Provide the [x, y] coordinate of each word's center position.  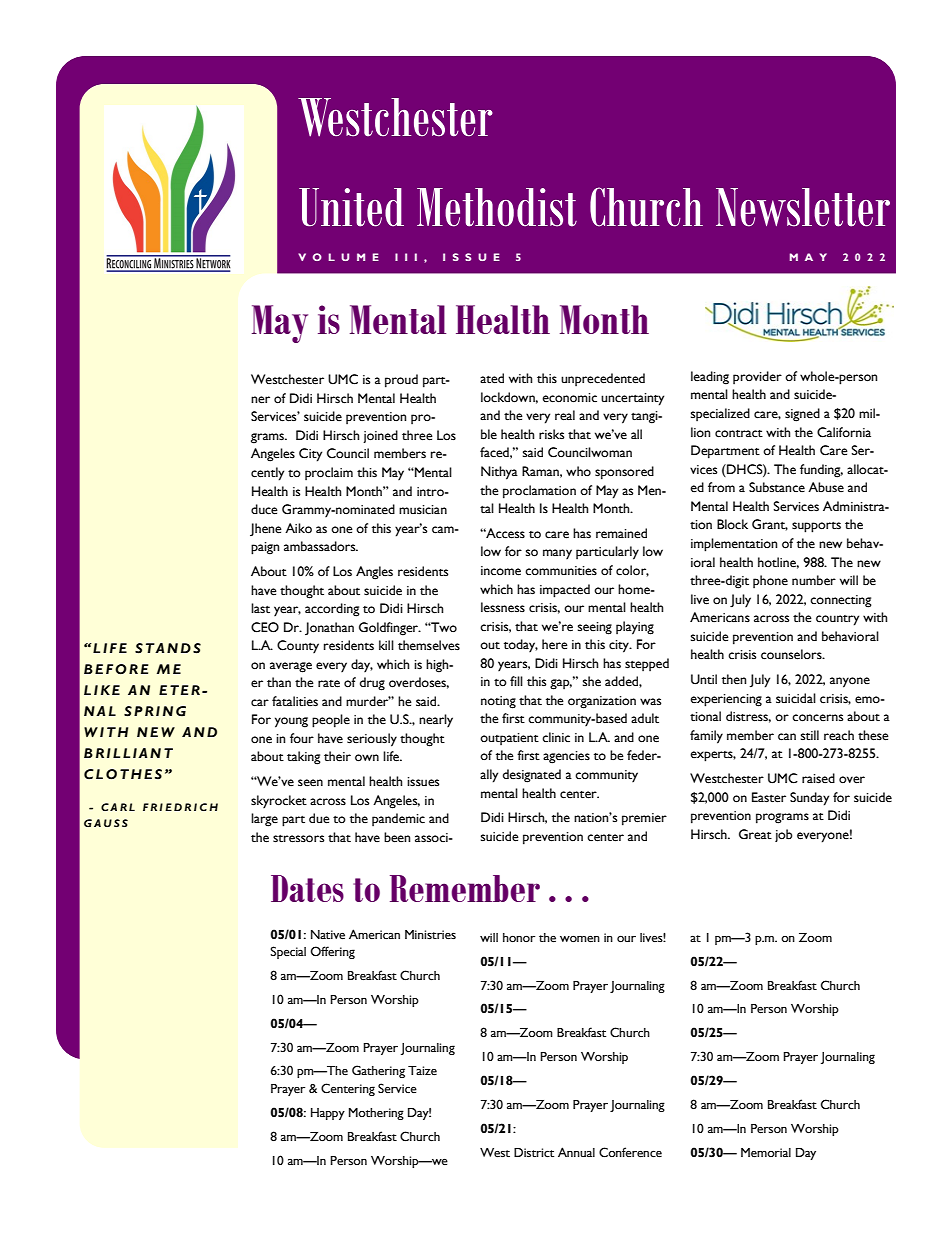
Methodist [497, 207]
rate [329, 684]
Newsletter [803, 207]
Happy [328, 1114]
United [351, 207]
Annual [576, 1152]
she [592, 681]
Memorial [766, 1153]
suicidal [796, 698]
